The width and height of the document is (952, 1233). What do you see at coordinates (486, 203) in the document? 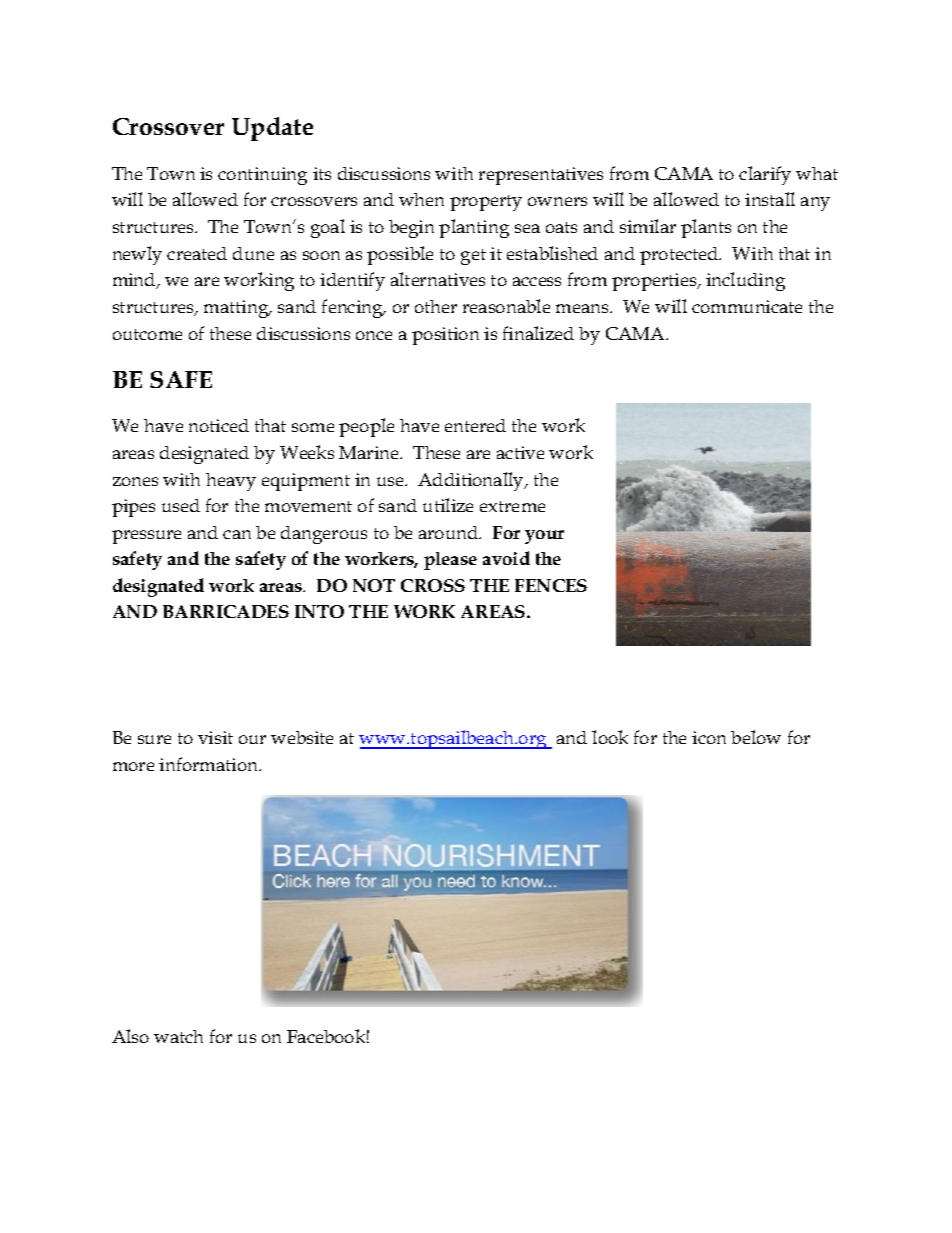
I see `property` at bounding box center [486, 203].
